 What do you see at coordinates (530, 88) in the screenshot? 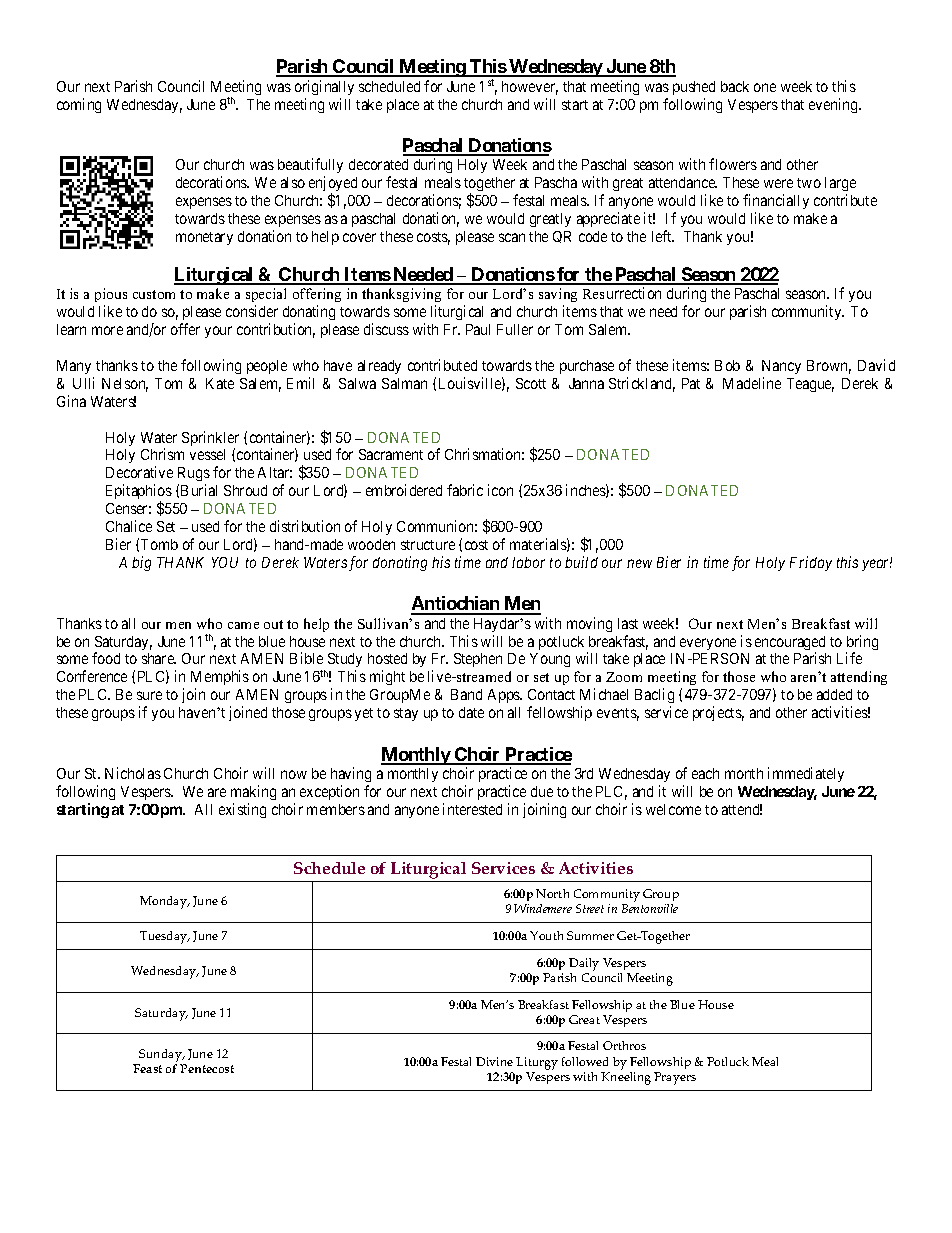
I see `however` at bounding box center [530, 88].
